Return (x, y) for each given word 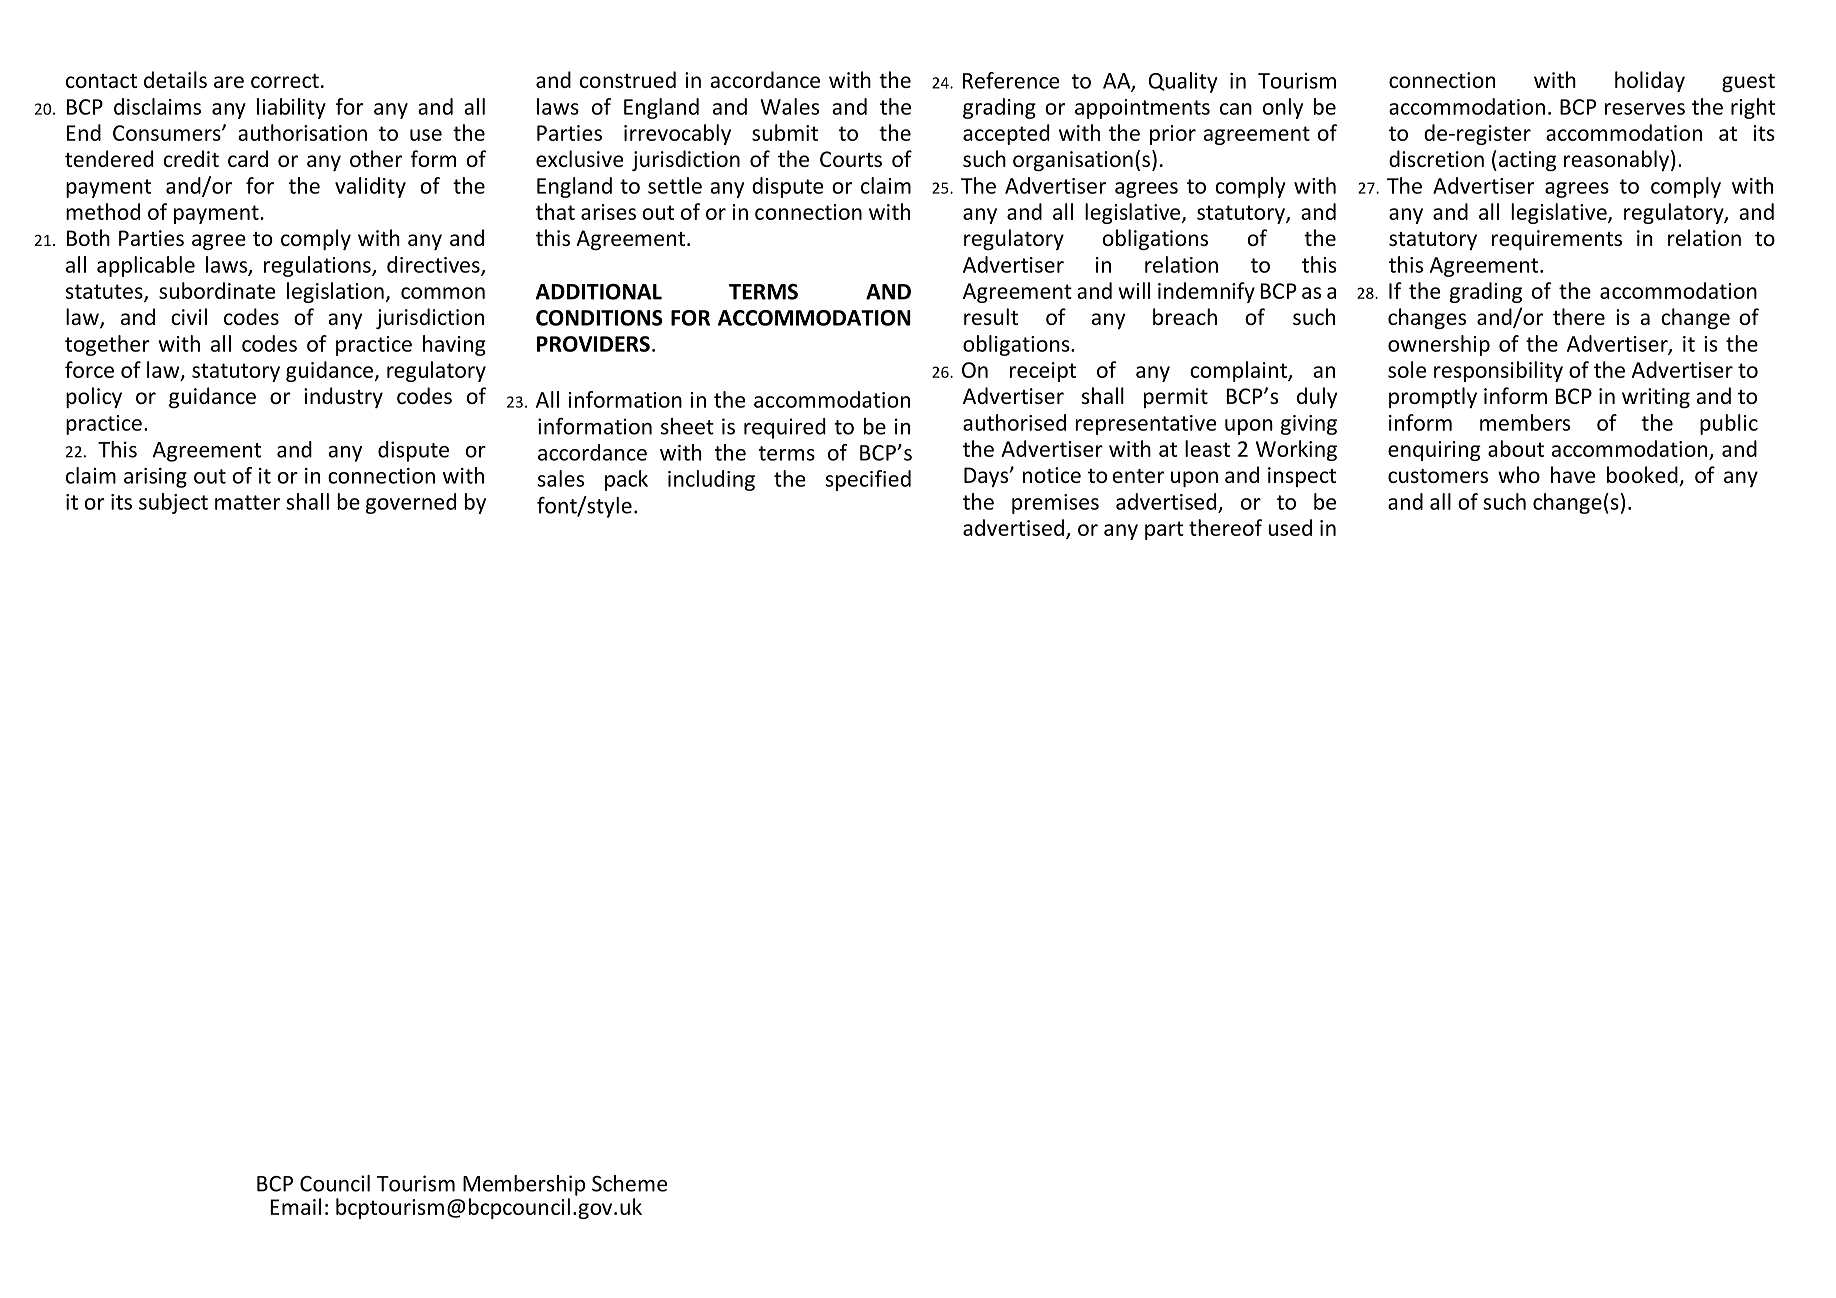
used (1290, 527)
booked (1643, 476)
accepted (1006, 134)
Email (295, 1206)
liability (291, 108)
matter (247, 502)
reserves (1645, 109)
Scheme (629, 1183)
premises (1055, 504)
